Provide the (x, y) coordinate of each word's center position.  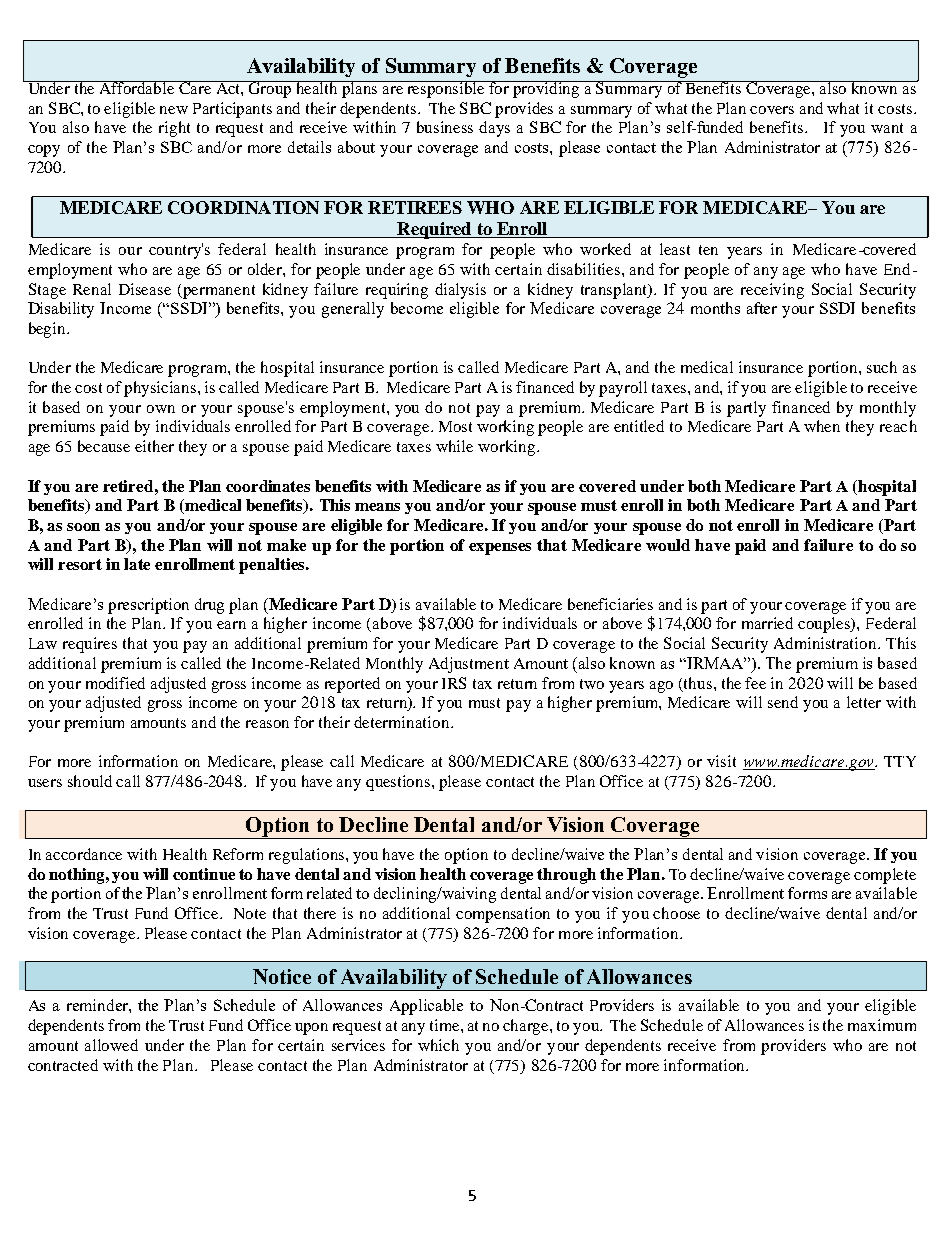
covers (772, 110)
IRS (454, 683)
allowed (111, 1045)
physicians (161, 389)
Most (455, 426)
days (494, 129)
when (822, 426)
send (783, 702)
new (174, 110)
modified (115, 683)
